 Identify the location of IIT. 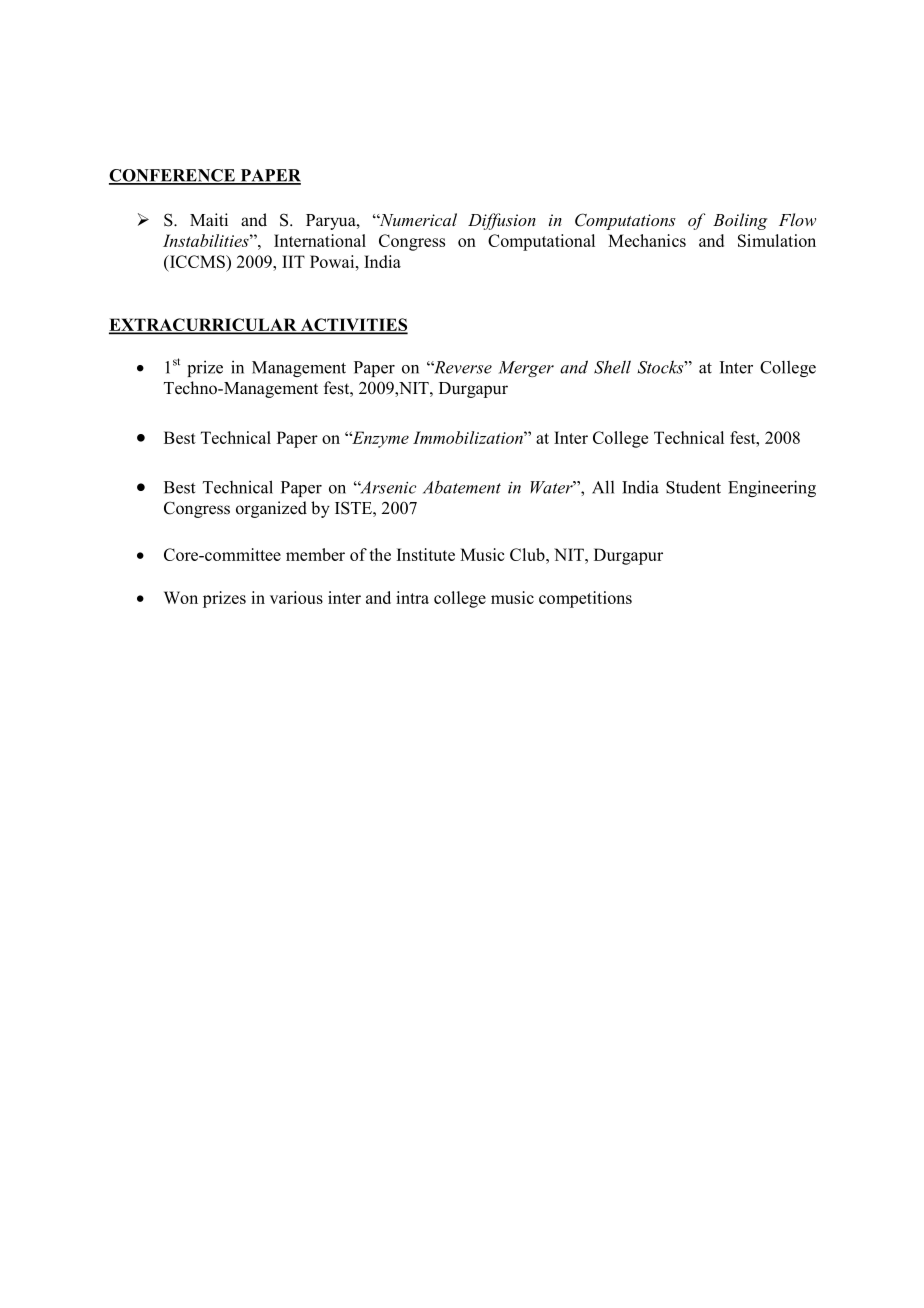
(293, 261).
